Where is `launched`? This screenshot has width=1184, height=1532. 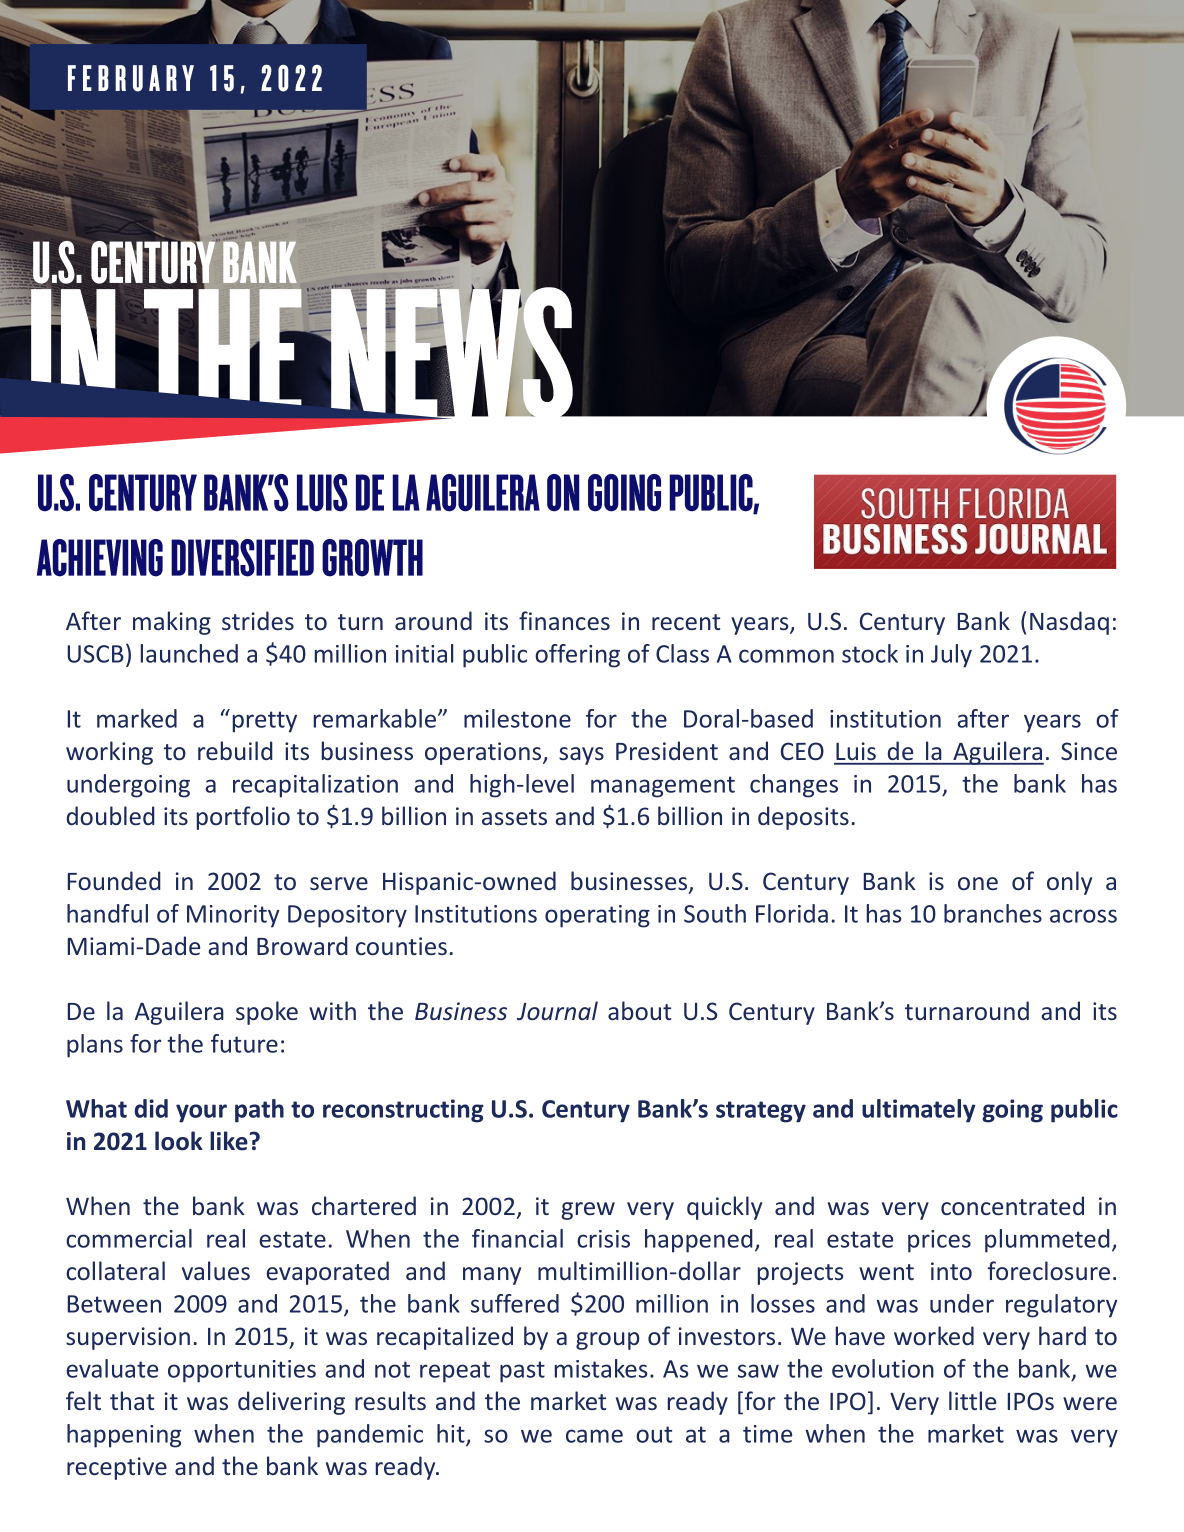
launched is located at coordinates (189, 653).
